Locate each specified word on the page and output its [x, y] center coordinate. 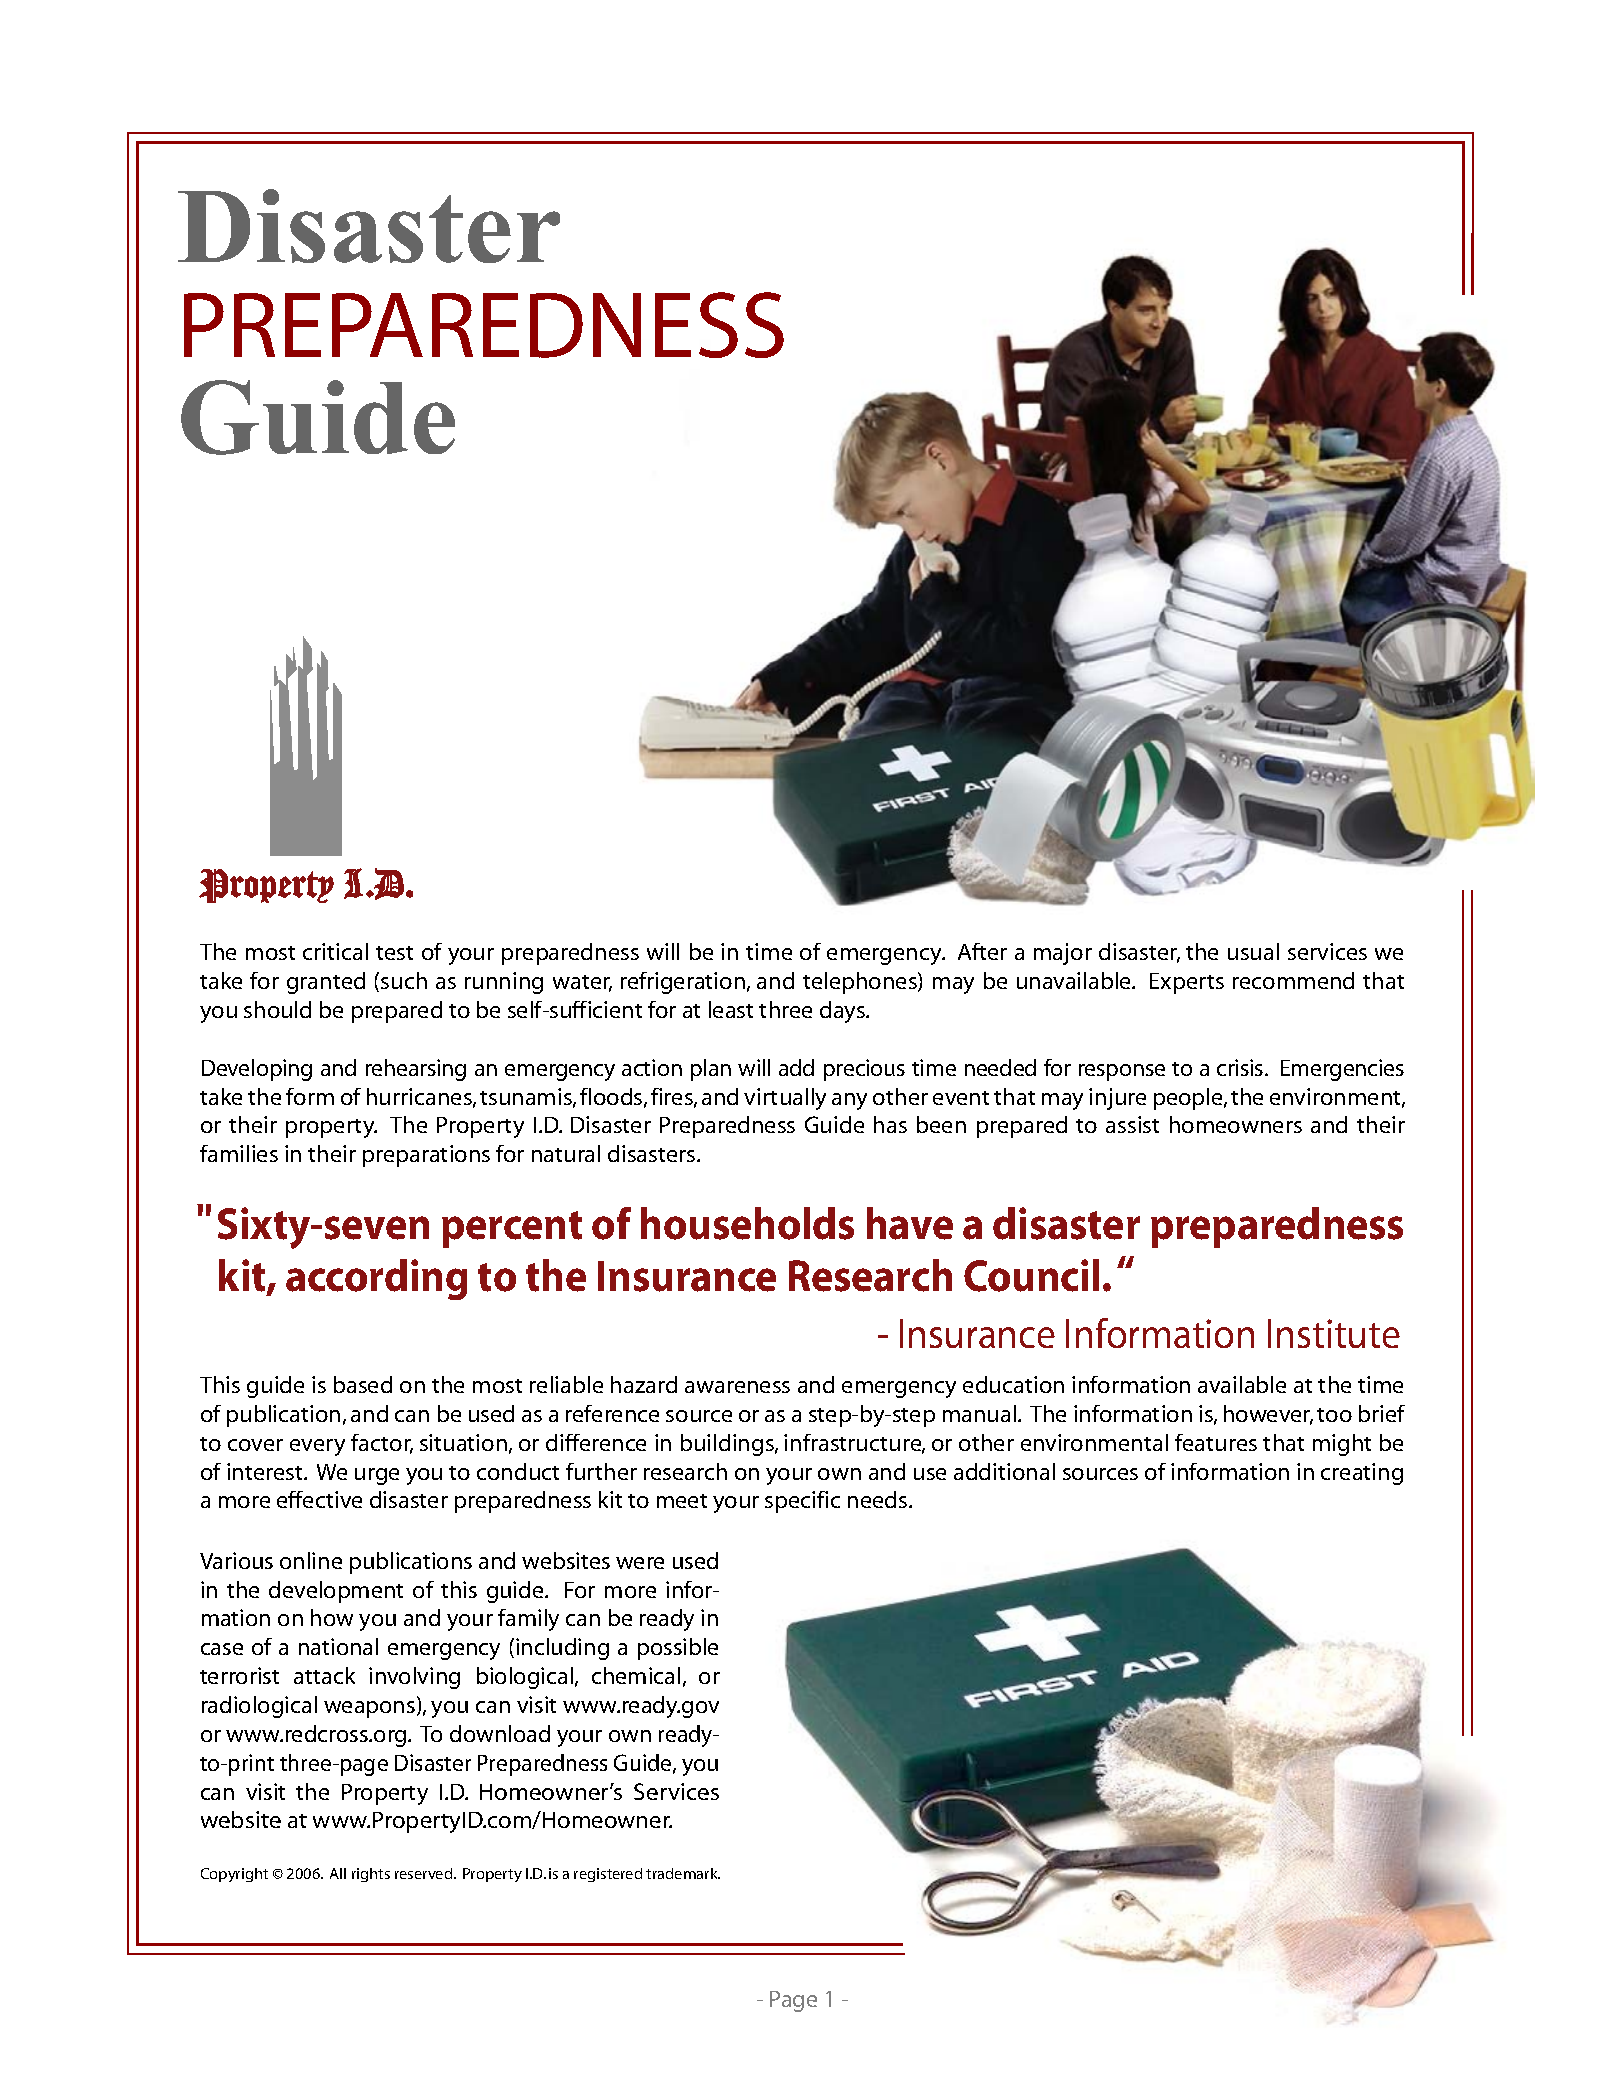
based [363, 1384]
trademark [683, 1873]
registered [608, 1875]
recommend [1293, 980]
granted [326, 983]
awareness [737, 1387]
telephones [861, 983]
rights [371, 1875]
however [1268, 1415]
